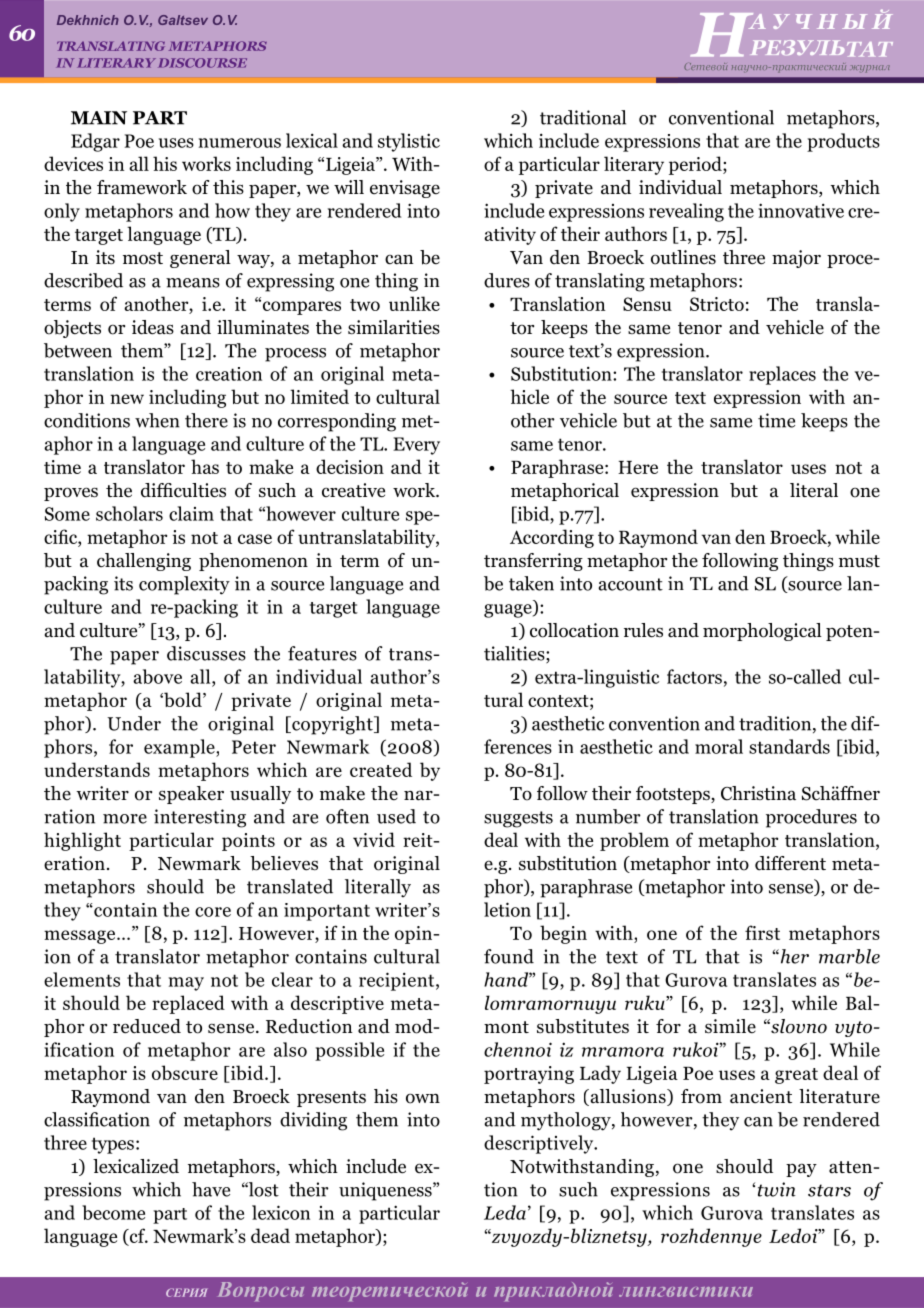  I want to click on discusses, so click(206, 653).
